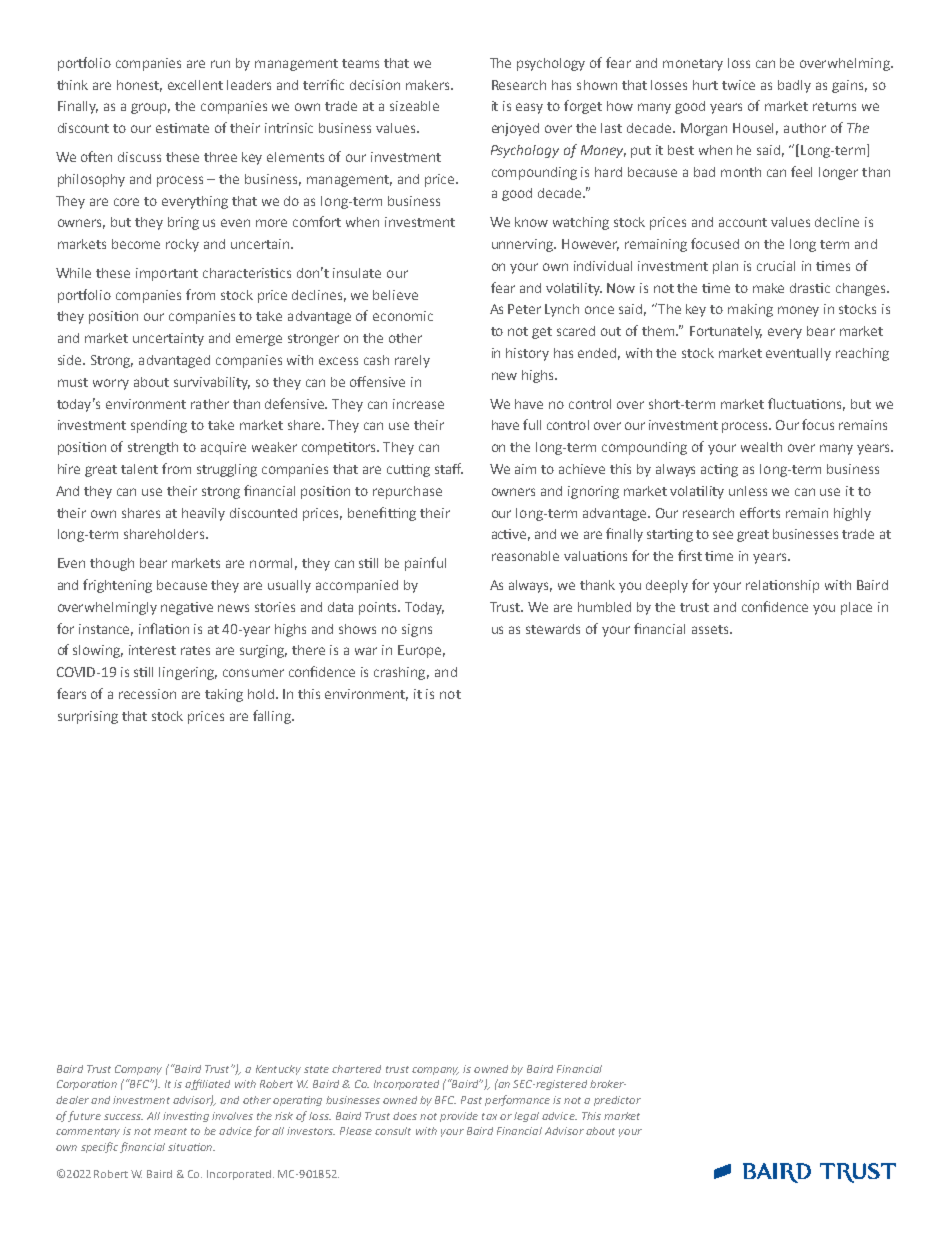  I want to click on sizeable, so click(414, 106).
